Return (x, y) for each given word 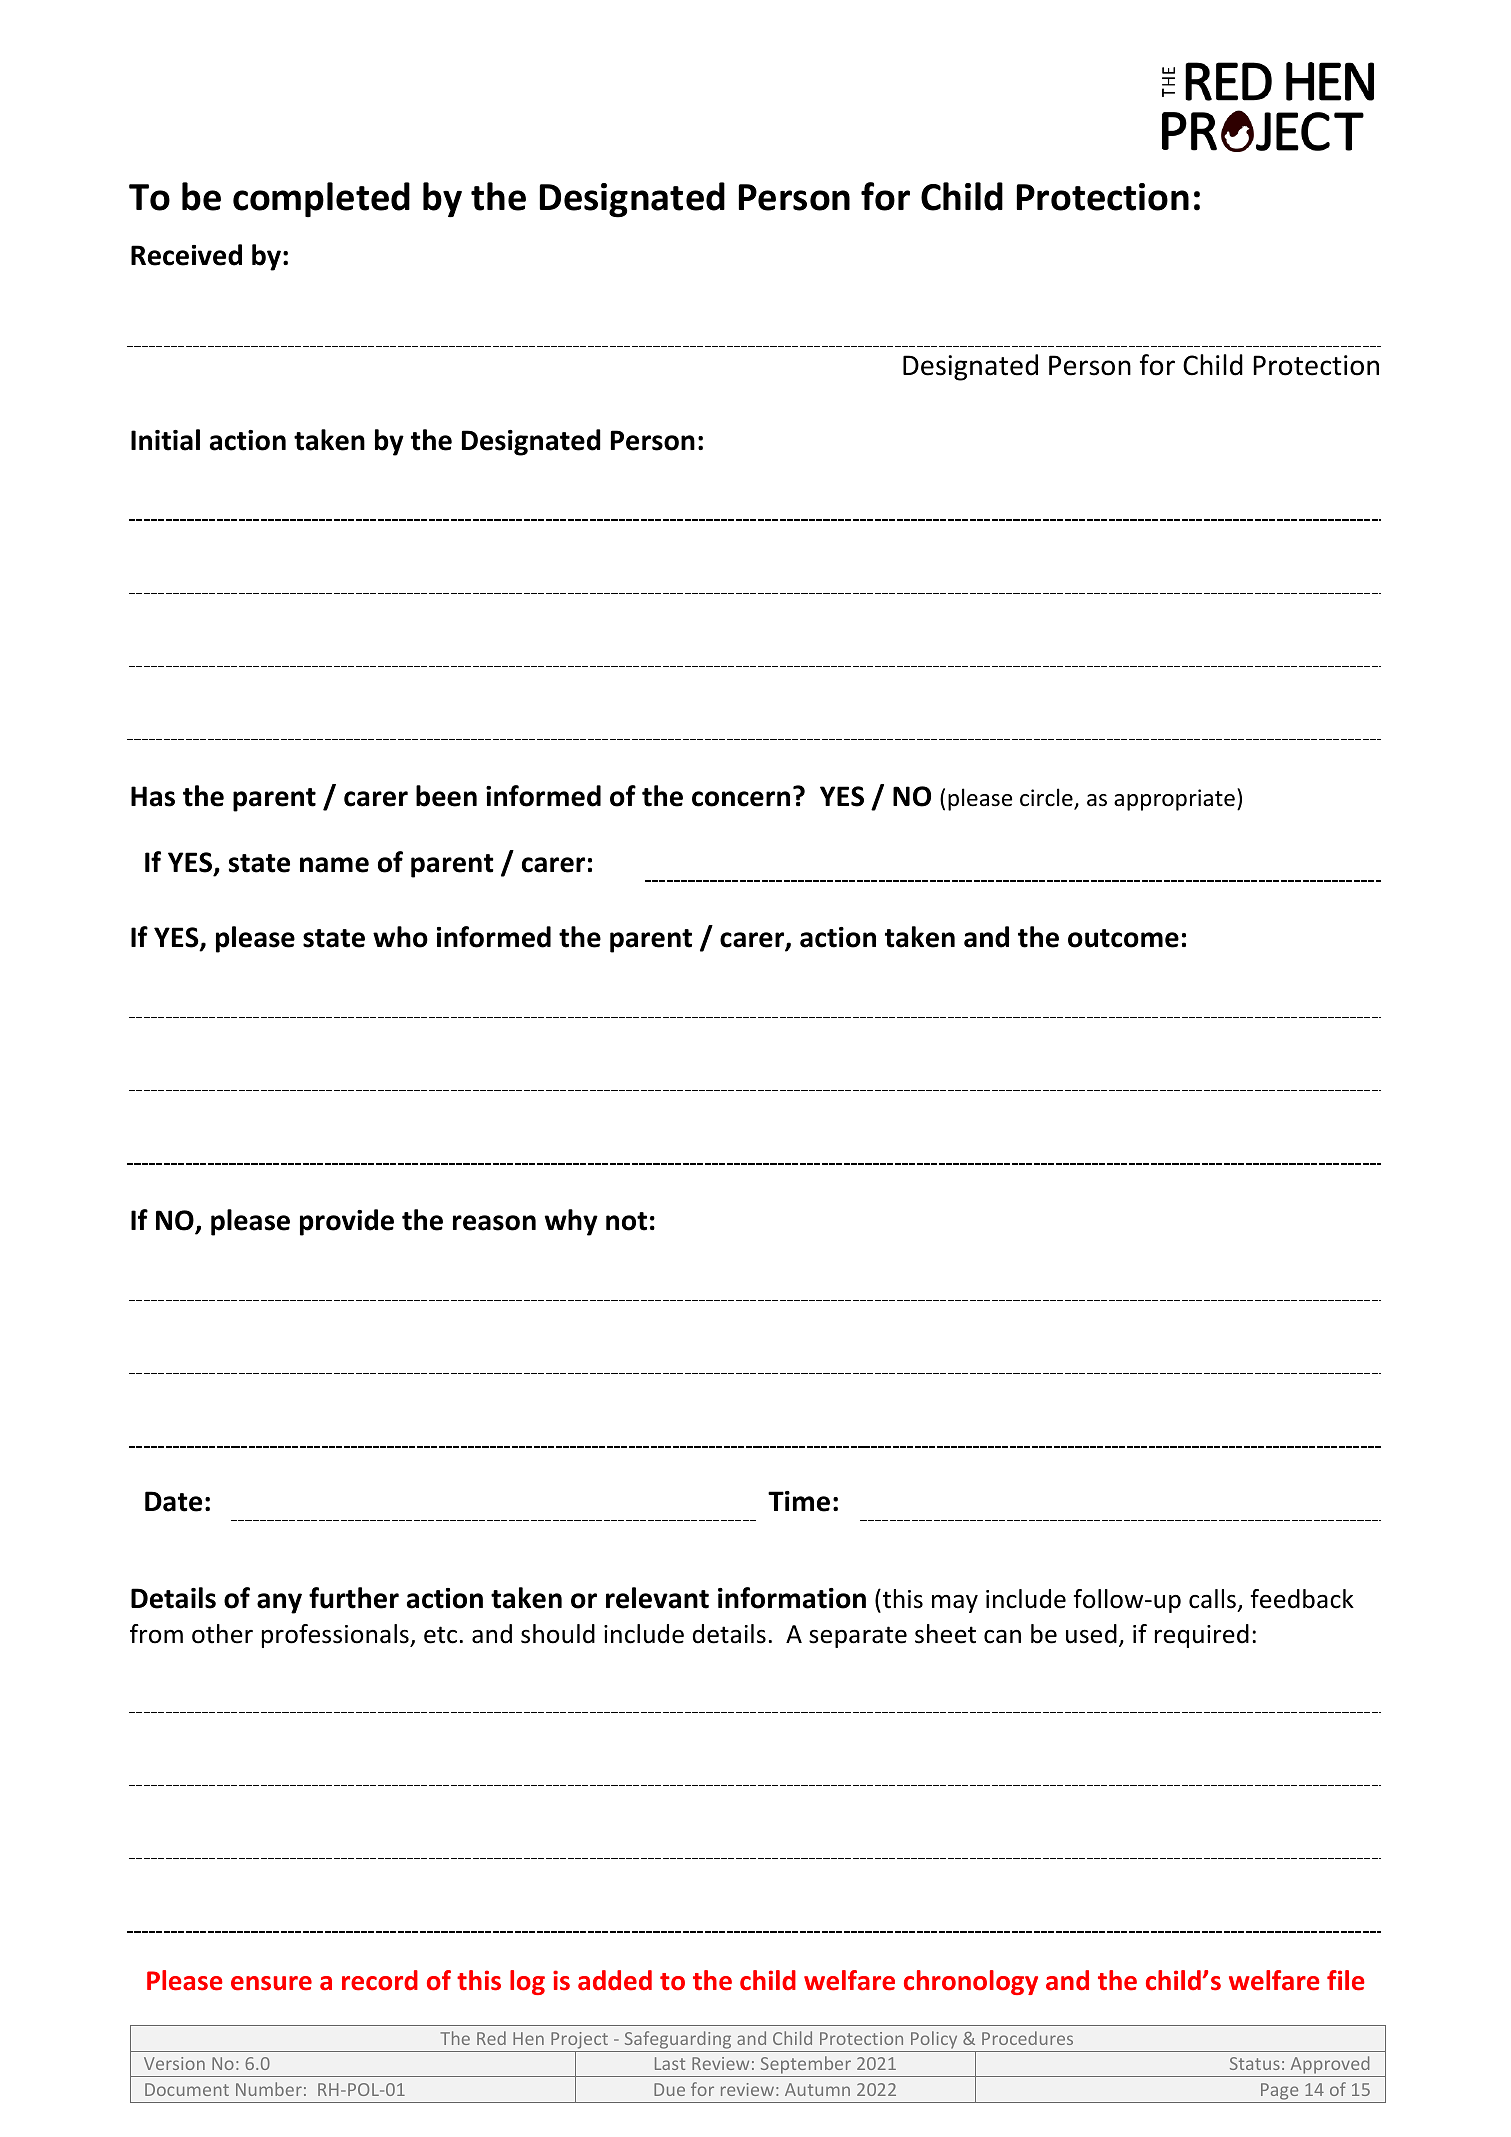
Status (1255, 2063)
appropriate (1174, 800)
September (805, 2066)
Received (186, 255)
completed (321, 199)
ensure (271, 1983)
